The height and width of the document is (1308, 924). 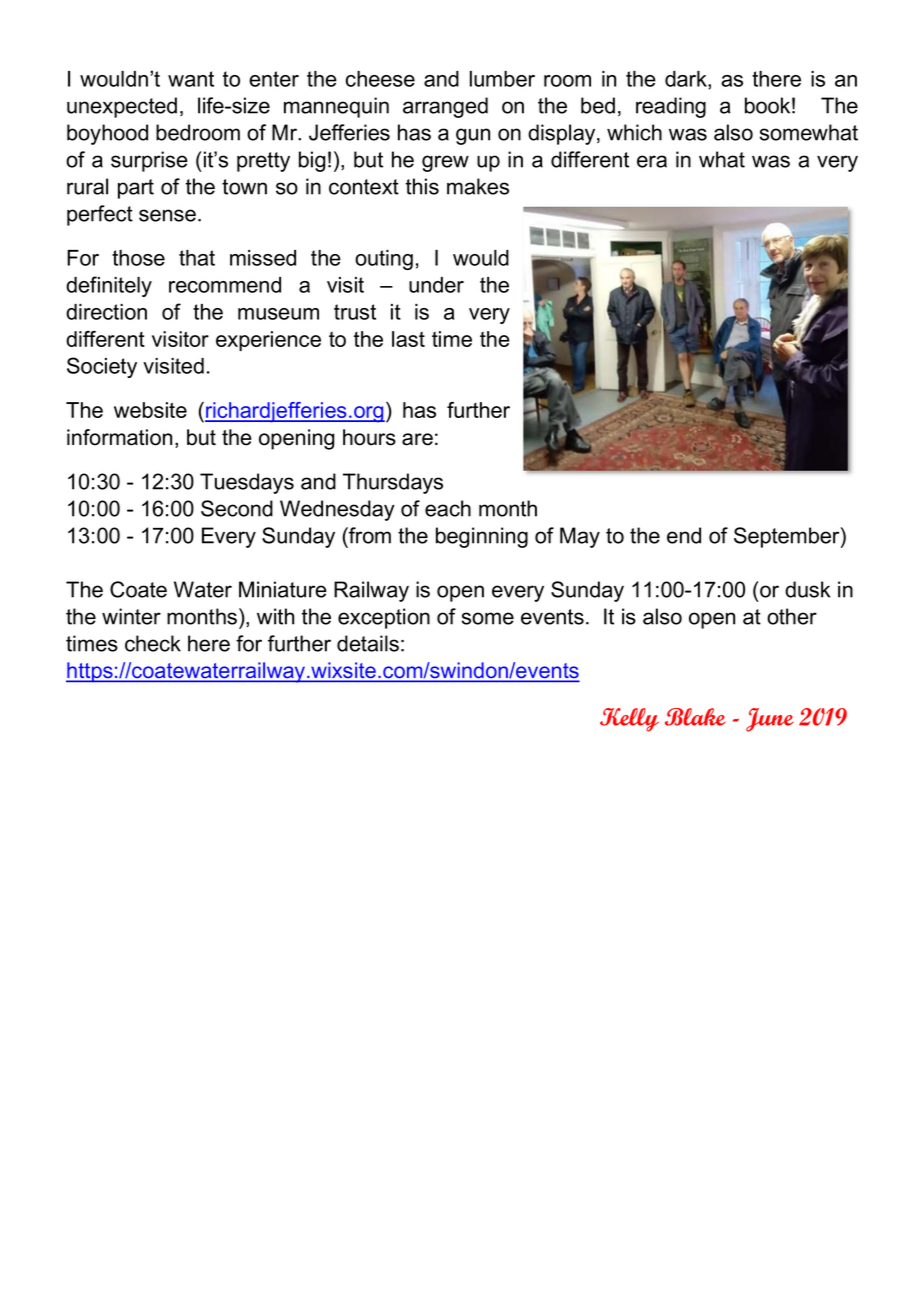 I want to click on era, so click(x=652, y=161).
